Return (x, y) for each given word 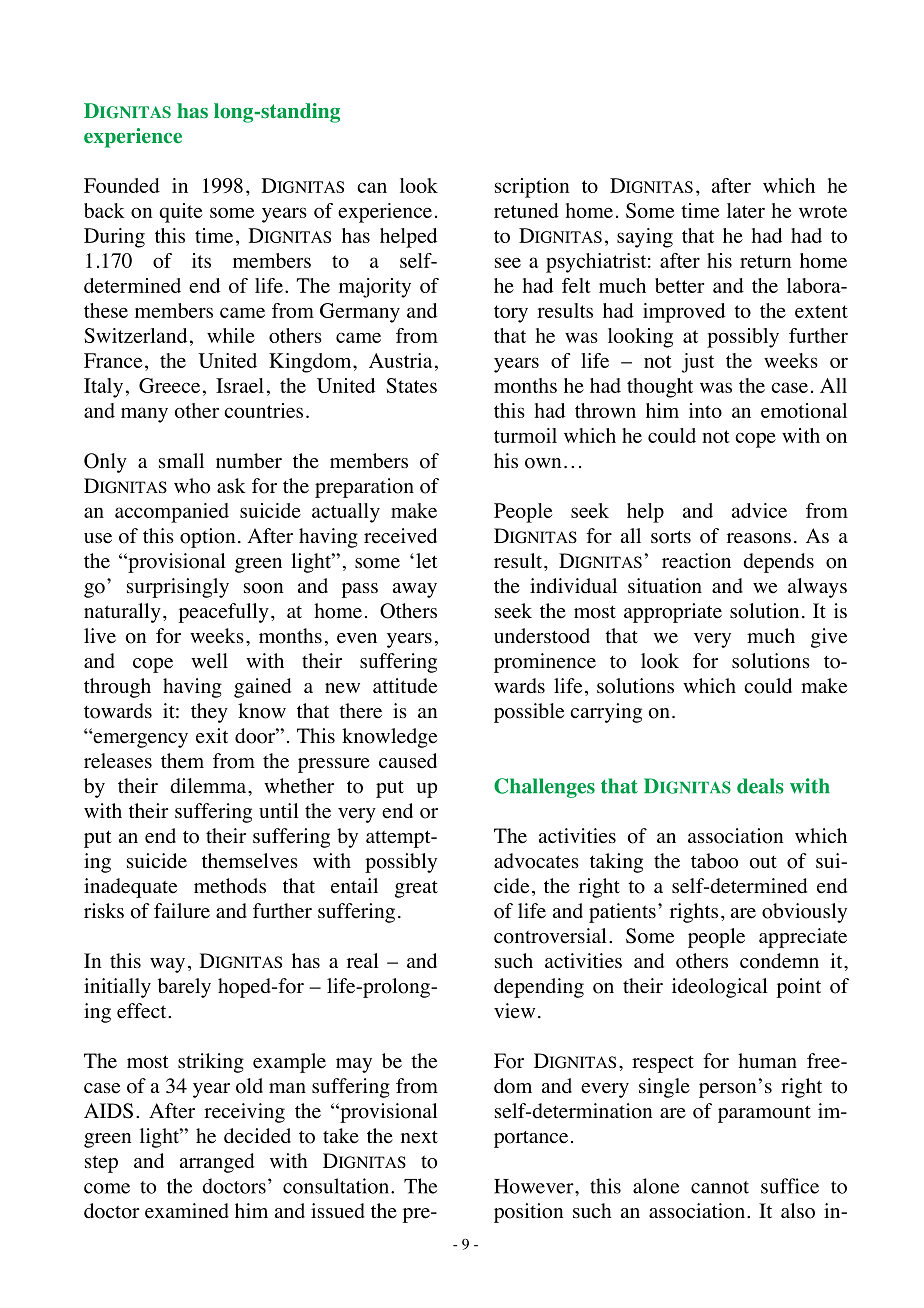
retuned (526, 210)
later (746, 210)
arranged (217, 1163)
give (829, 638)
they (209, 713)
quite (180, 213)
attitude (405, 686)
